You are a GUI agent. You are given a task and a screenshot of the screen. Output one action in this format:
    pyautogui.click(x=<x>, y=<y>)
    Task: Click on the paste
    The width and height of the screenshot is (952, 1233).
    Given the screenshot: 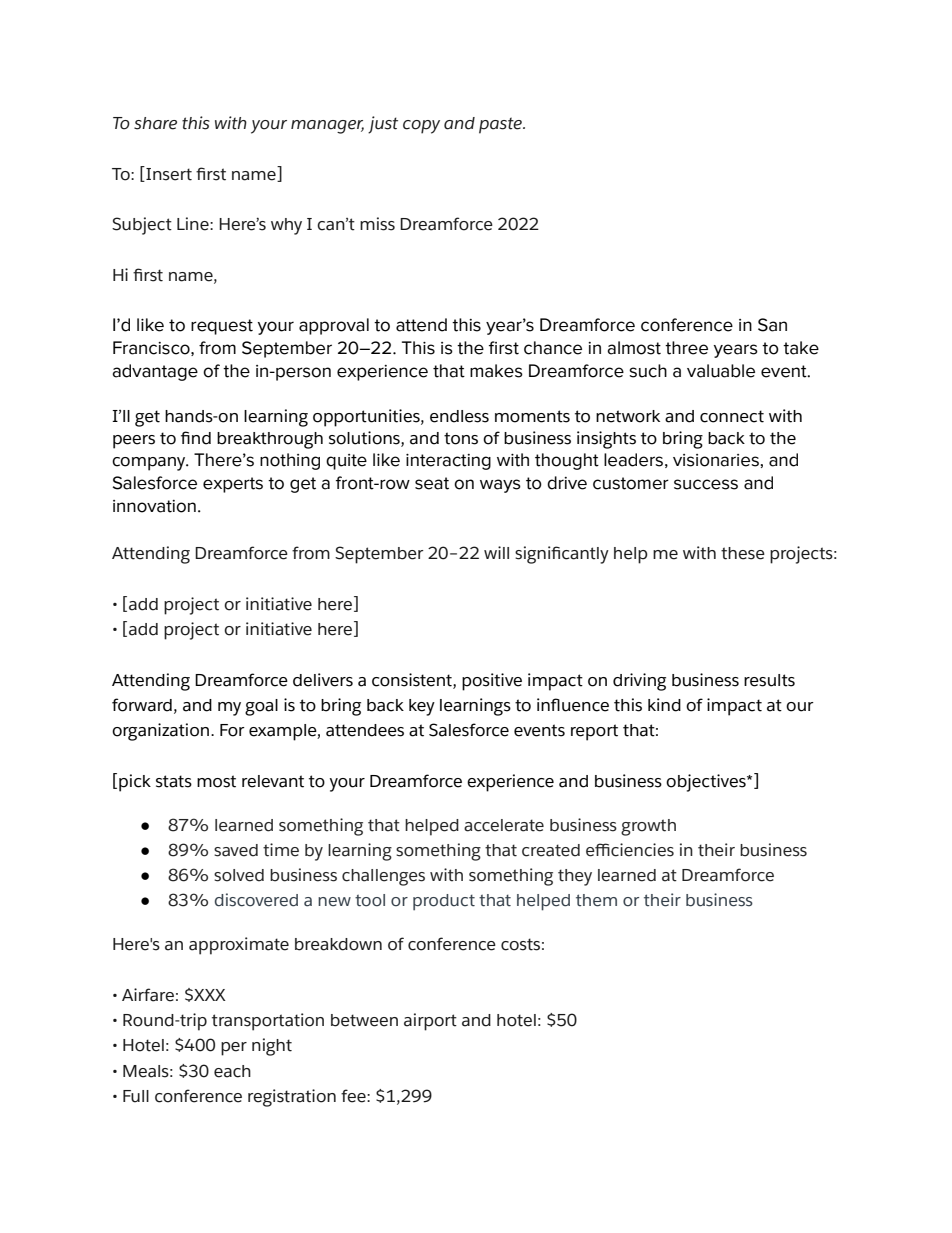 What is the action you would take?
    pyautogui.click(x=501, y=125)
